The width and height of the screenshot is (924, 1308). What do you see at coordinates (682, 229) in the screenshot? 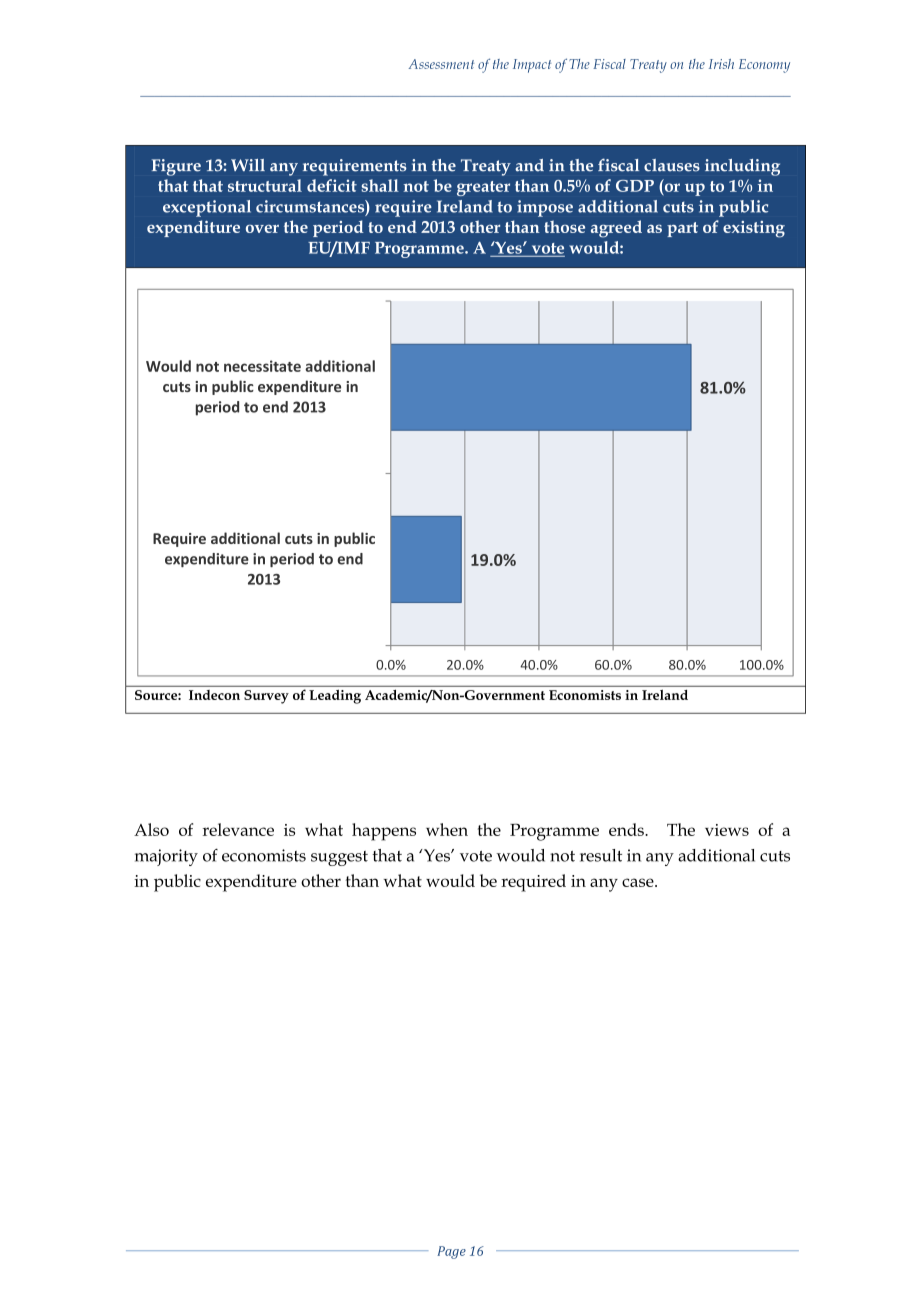
I see `part` at bounding box center [682, 229].
